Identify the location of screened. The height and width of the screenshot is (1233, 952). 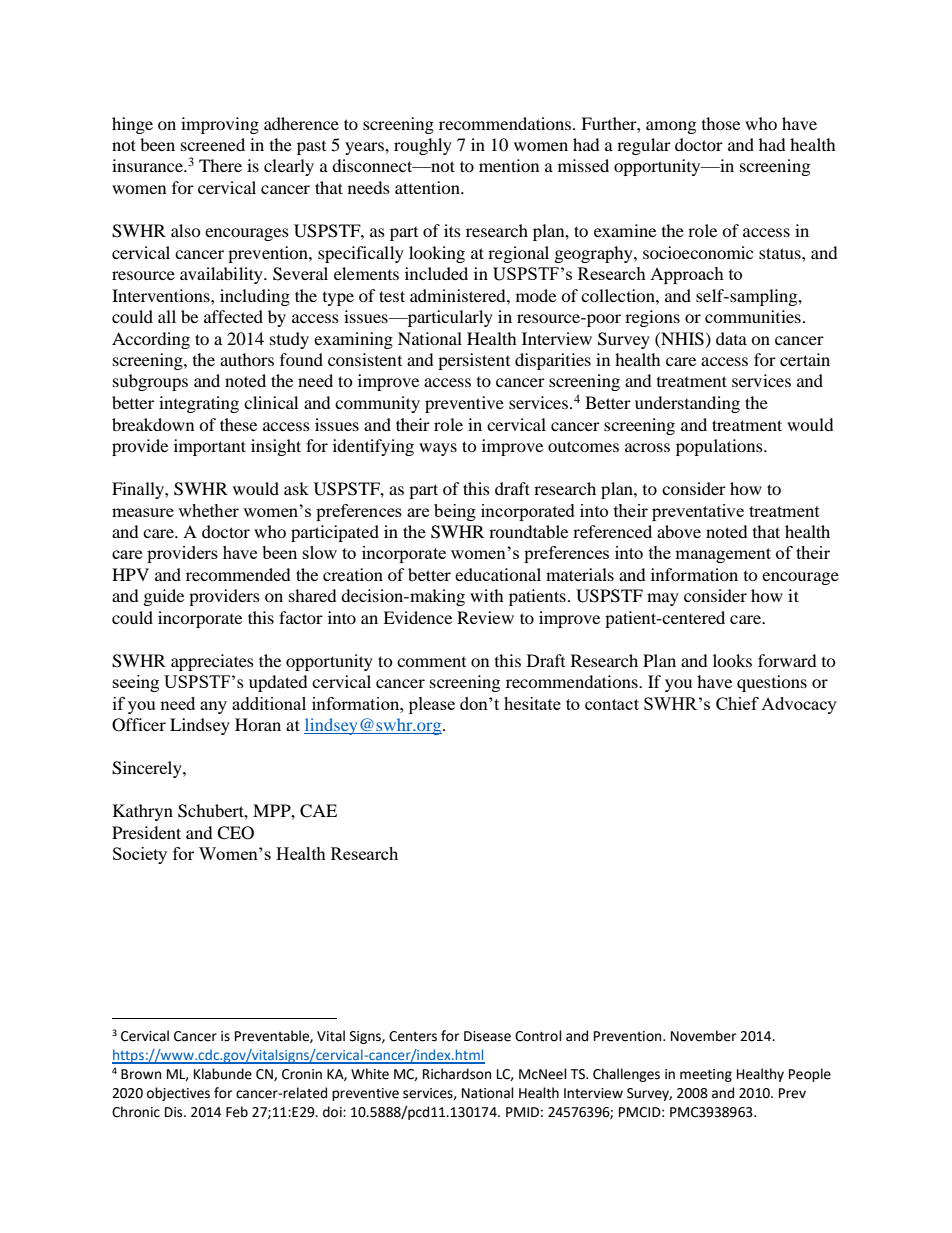
(213, 144).
